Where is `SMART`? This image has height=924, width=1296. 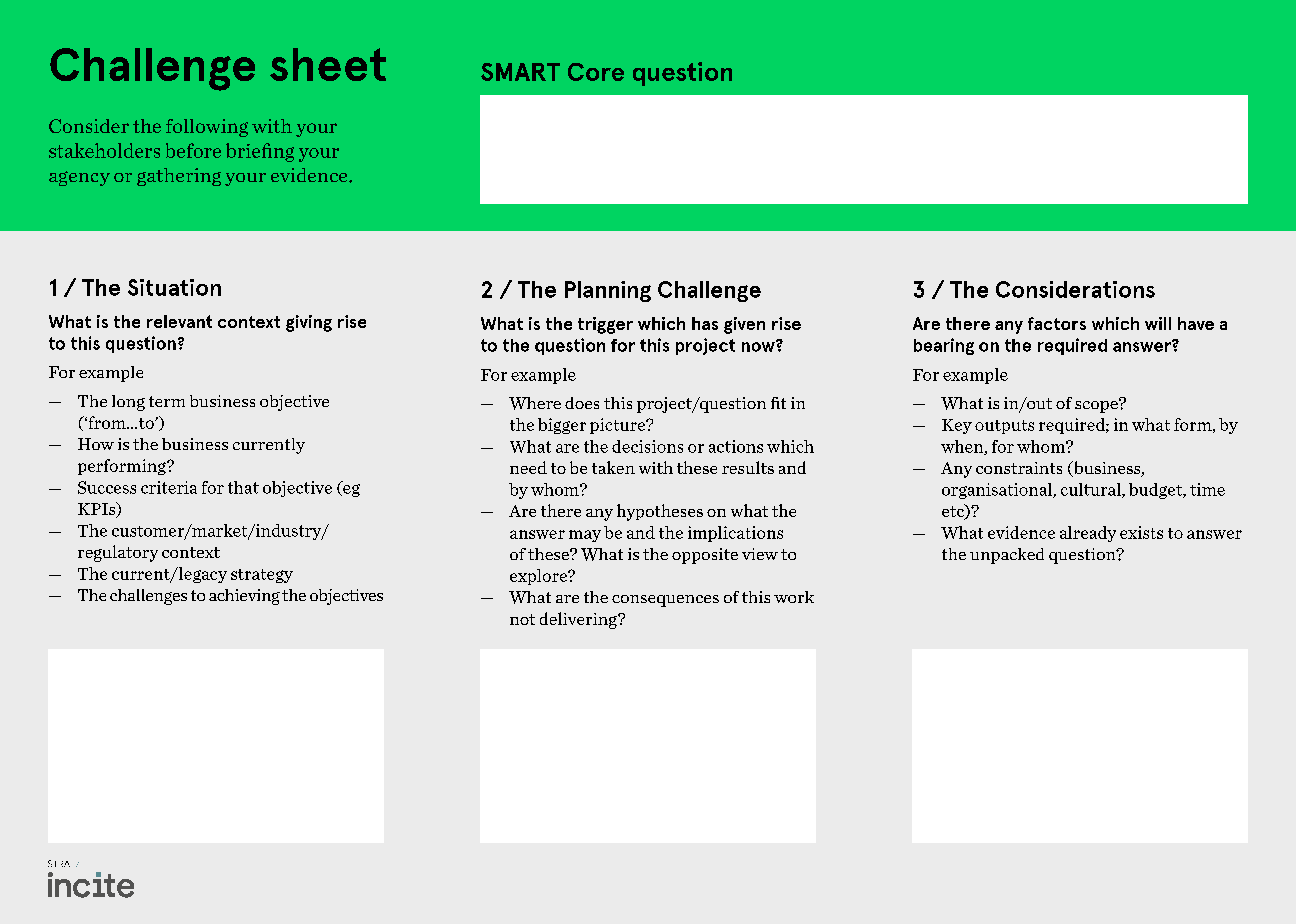 SMART is located at coordinates (520, 72).
